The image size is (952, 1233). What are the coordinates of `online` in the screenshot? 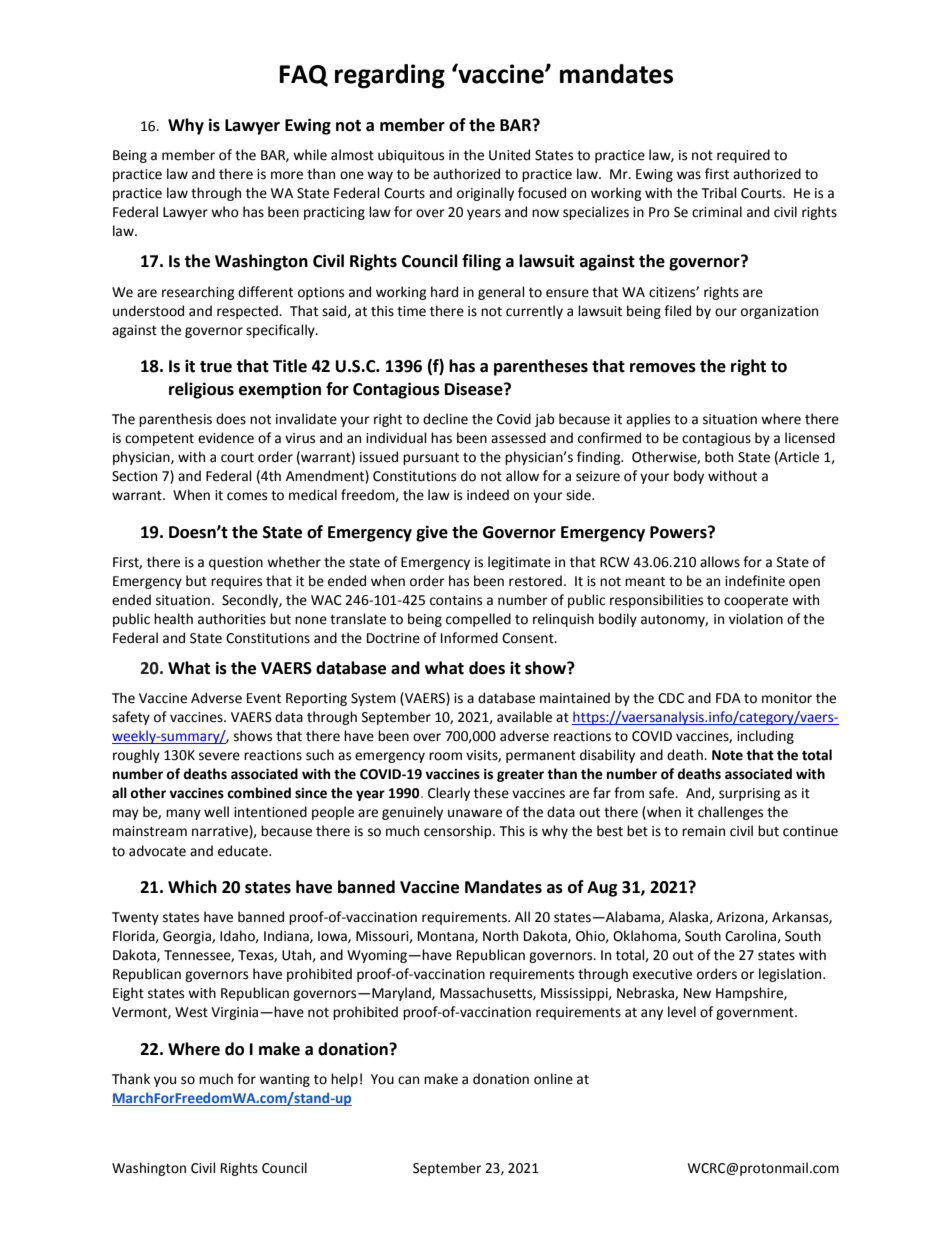 It's located at (553, 1079).
